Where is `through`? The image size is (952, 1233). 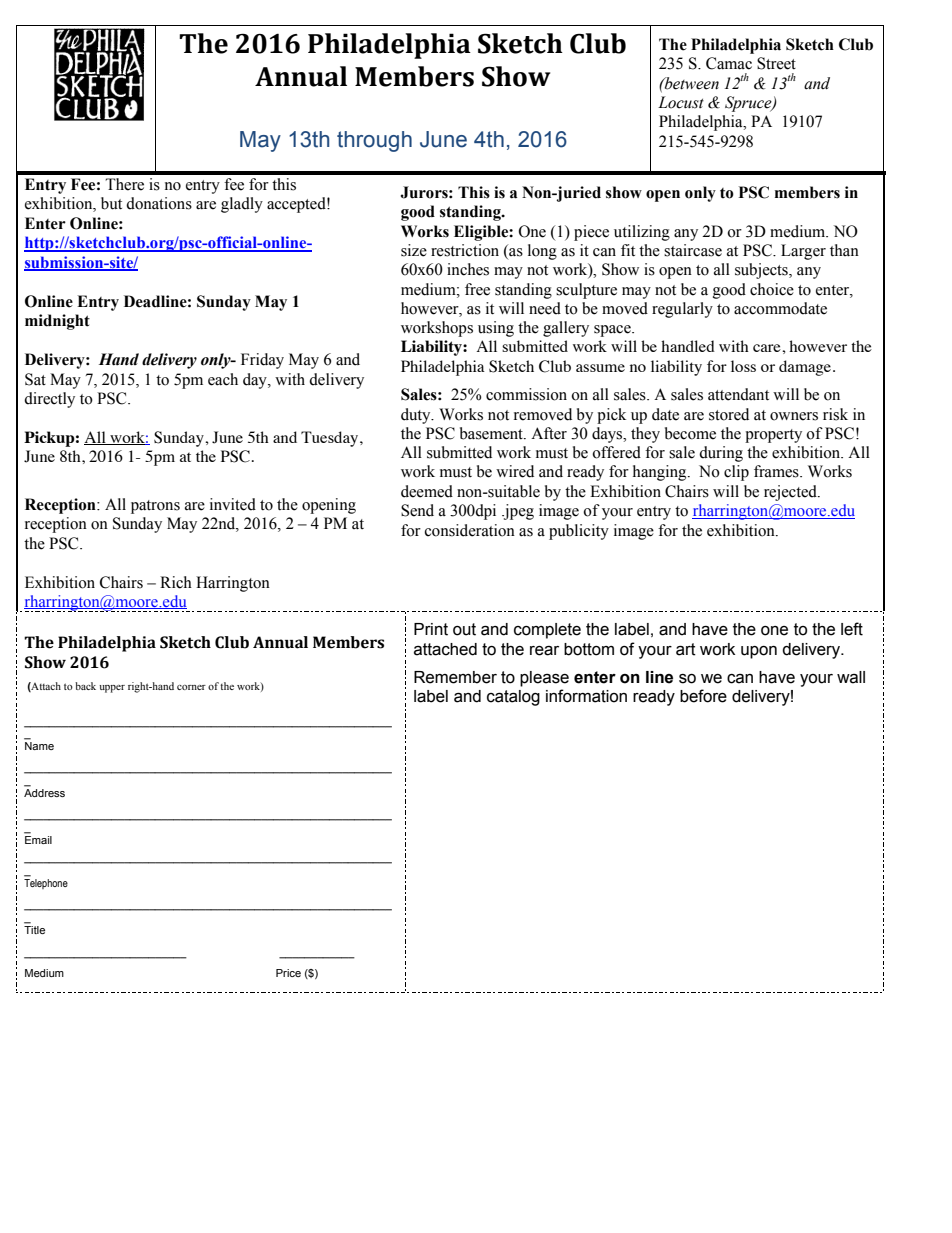 through is located at coordinates (374, 141).
